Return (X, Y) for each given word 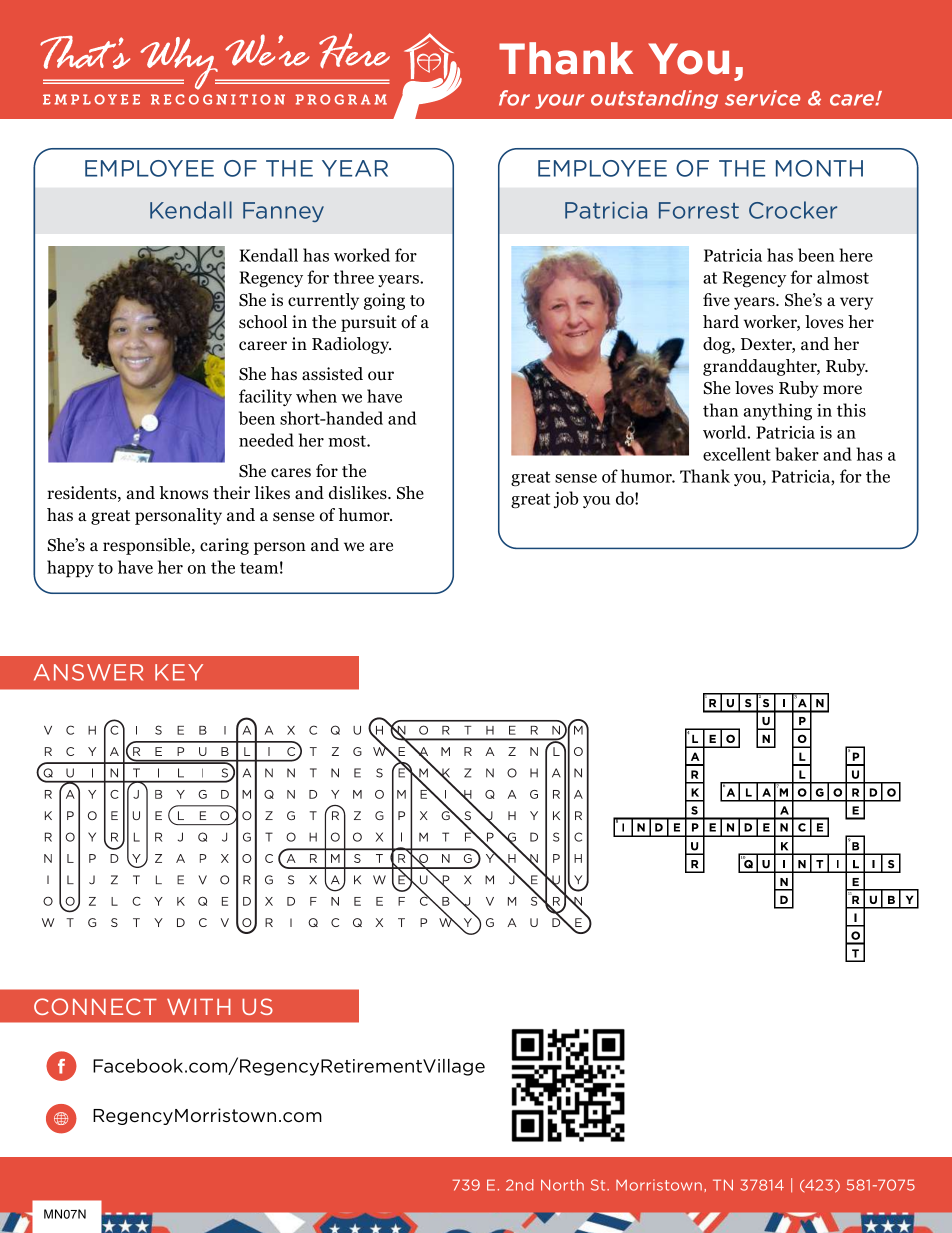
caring (224, 546)
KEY (179, 672)
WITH (199, 1007)
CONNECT (95, 1006)
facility (265, 397)
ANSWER (88, 672)
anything (778, 412)
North (562, 1185)
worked (362, 255)
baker (797, 454)
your (560, 101)
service (762, 98)
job (566, 499)
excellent (737, 454)
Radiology (351, 345)
